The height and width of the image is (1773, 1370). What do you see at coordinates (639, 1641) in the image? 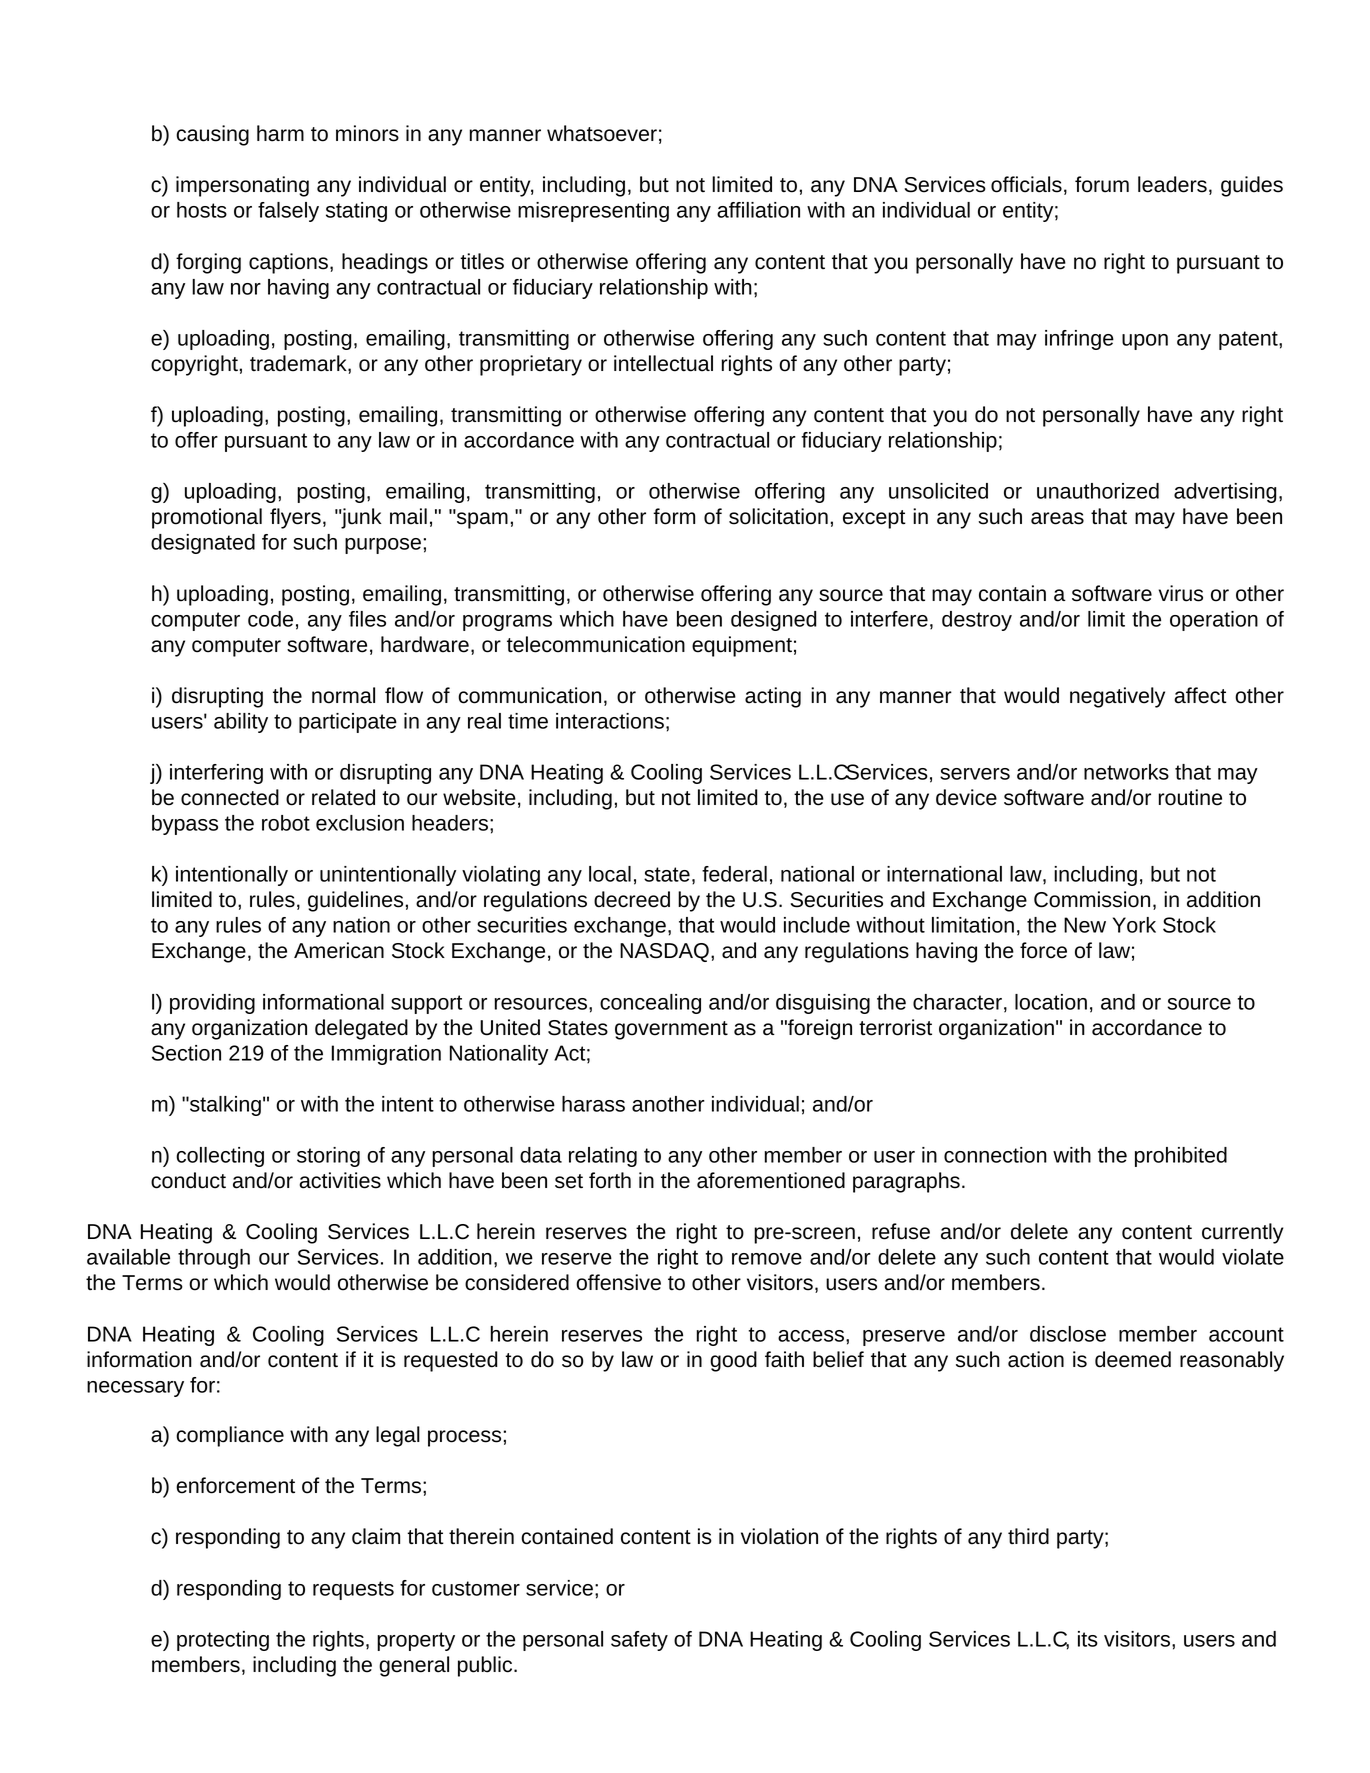
I see `safety` at bounding box center [639, 1641].
